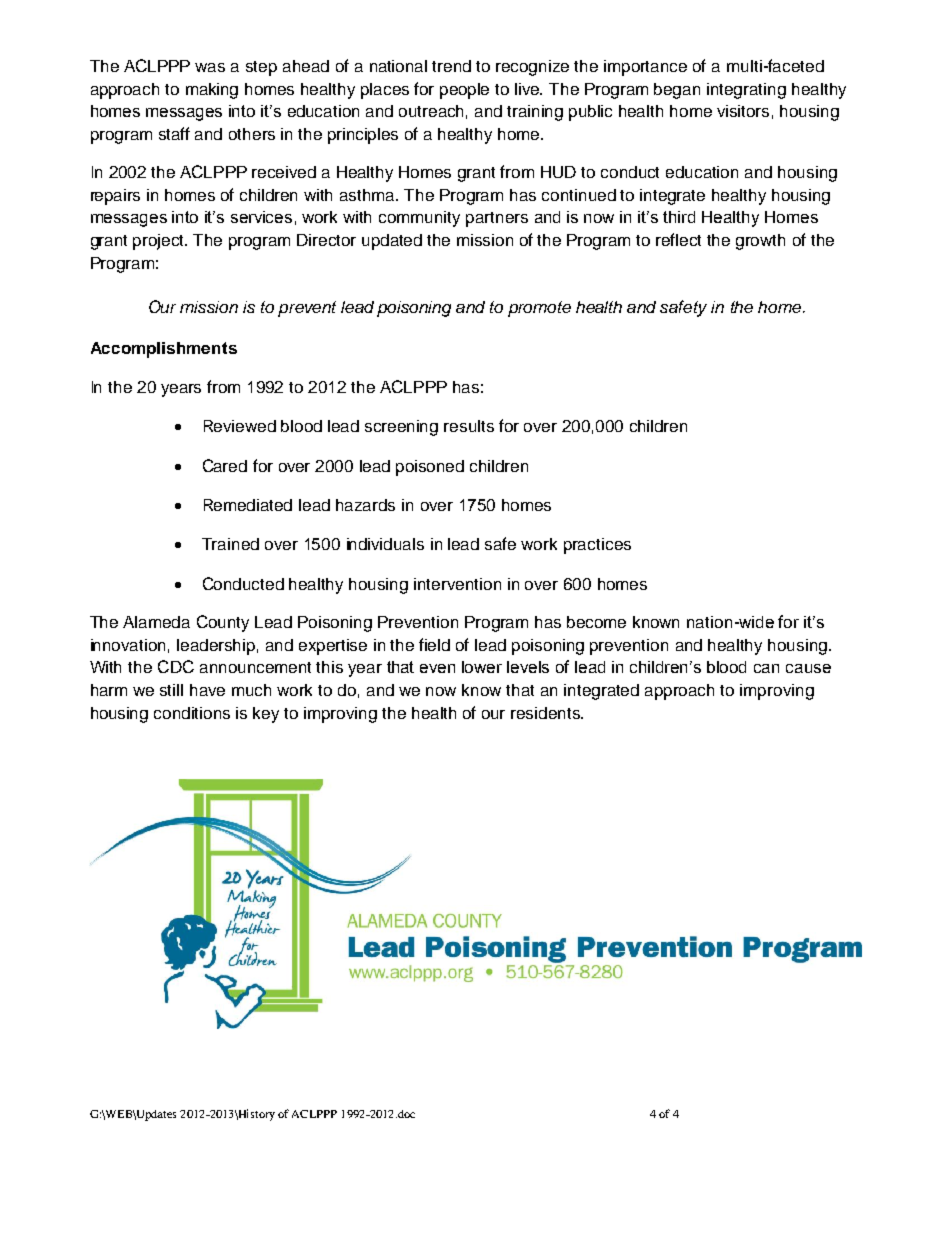  I want to click on lower, so click(482, 667).
